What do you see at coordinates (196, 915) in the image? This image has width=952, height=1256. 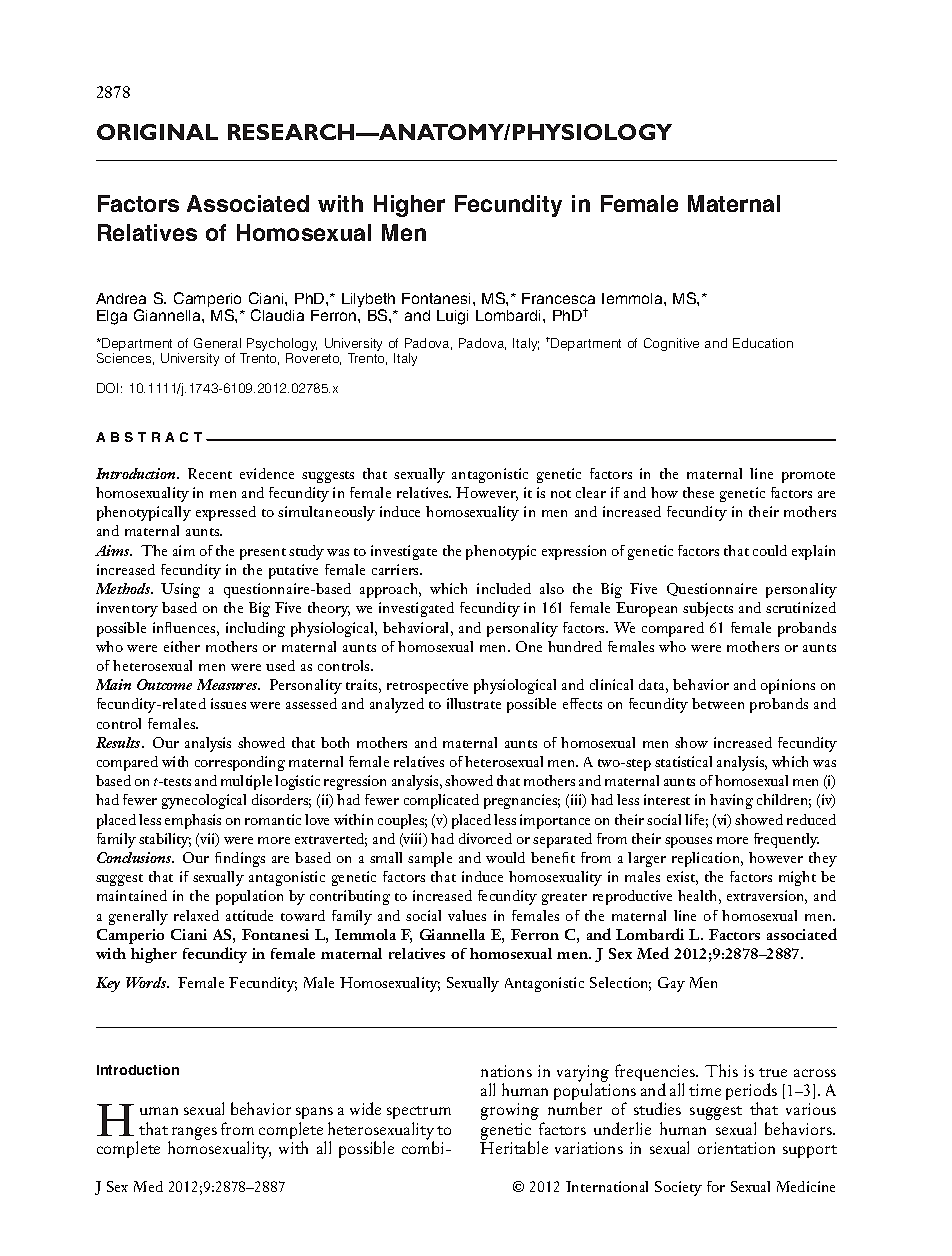 I see `relaxed` at bounding box center [196, 915].
